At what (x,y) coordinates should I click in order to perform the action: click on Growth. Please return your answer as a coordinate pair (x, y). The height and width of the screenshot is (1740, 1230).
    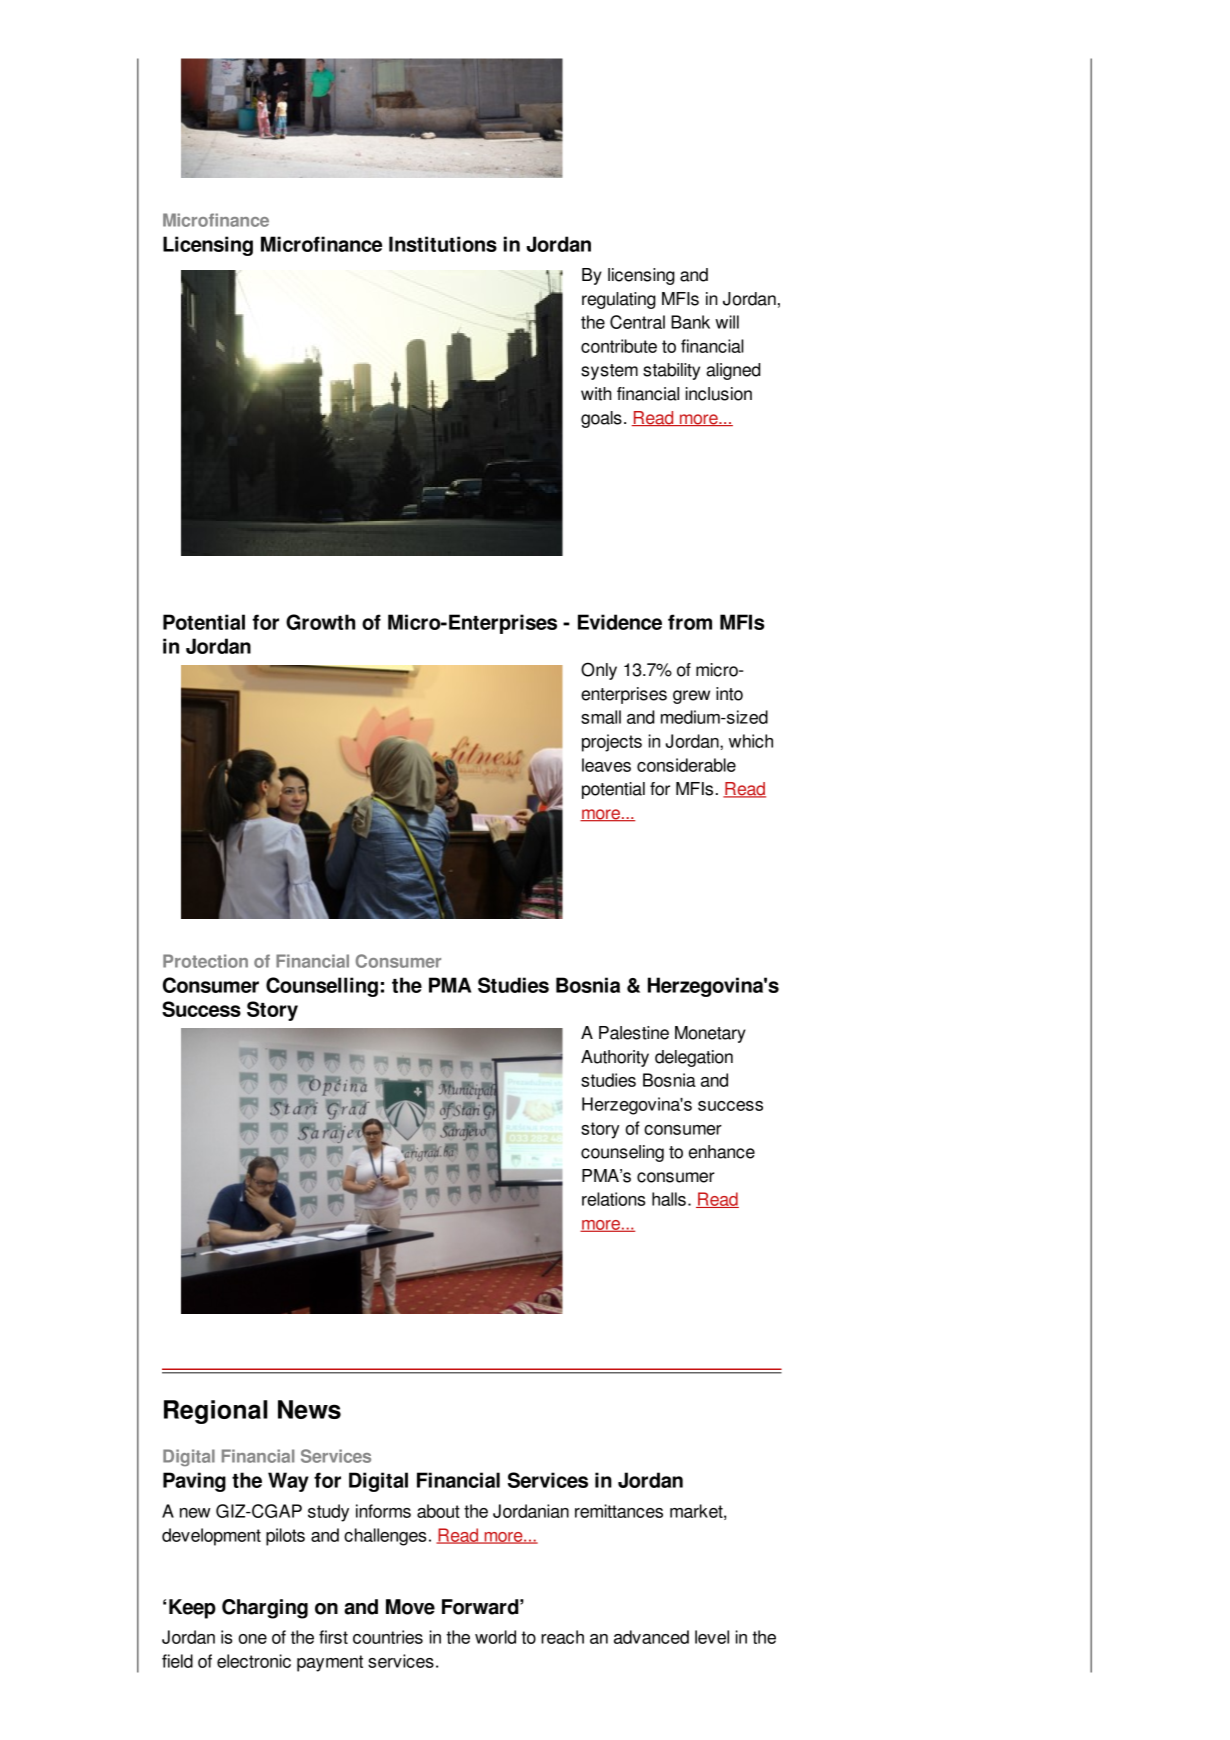
    Looking at the image, I should click on (320, 622).
